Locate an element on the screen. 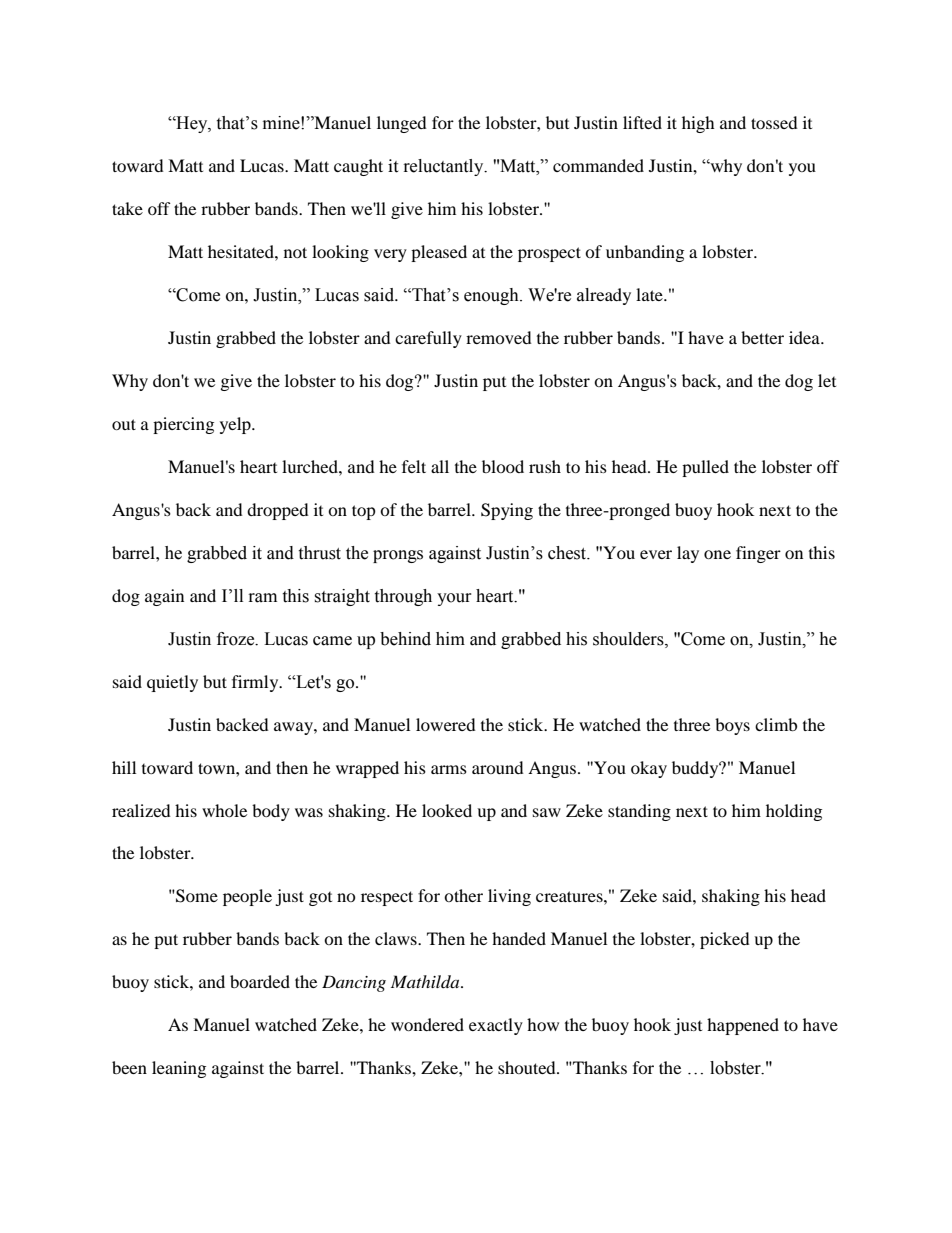 Image resolution: width=952 pixels, height=1233 pixels. leaning is located at coordinates (179, 1069).
